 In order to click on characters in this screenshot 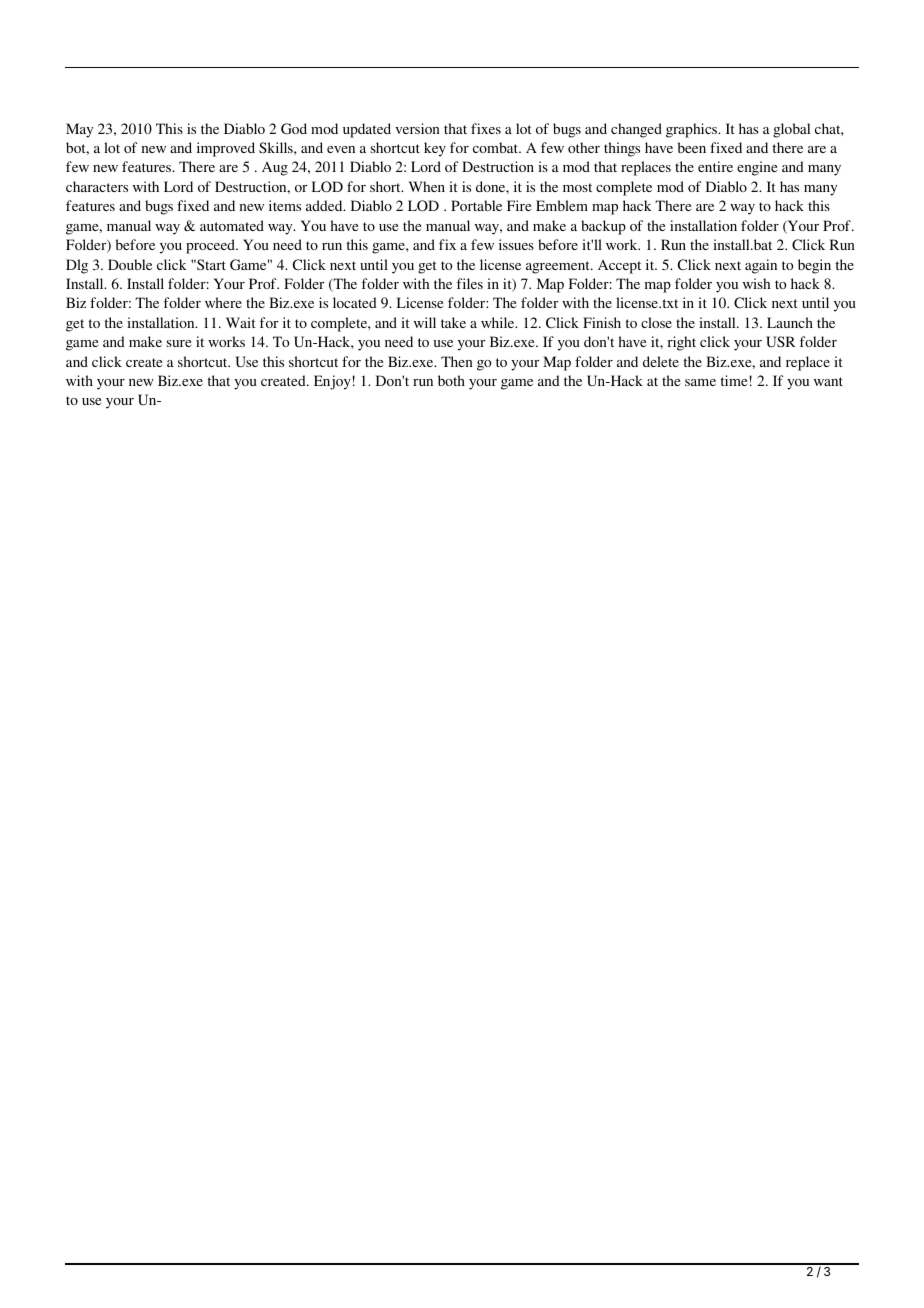, I will do `click(97, 186)`.
